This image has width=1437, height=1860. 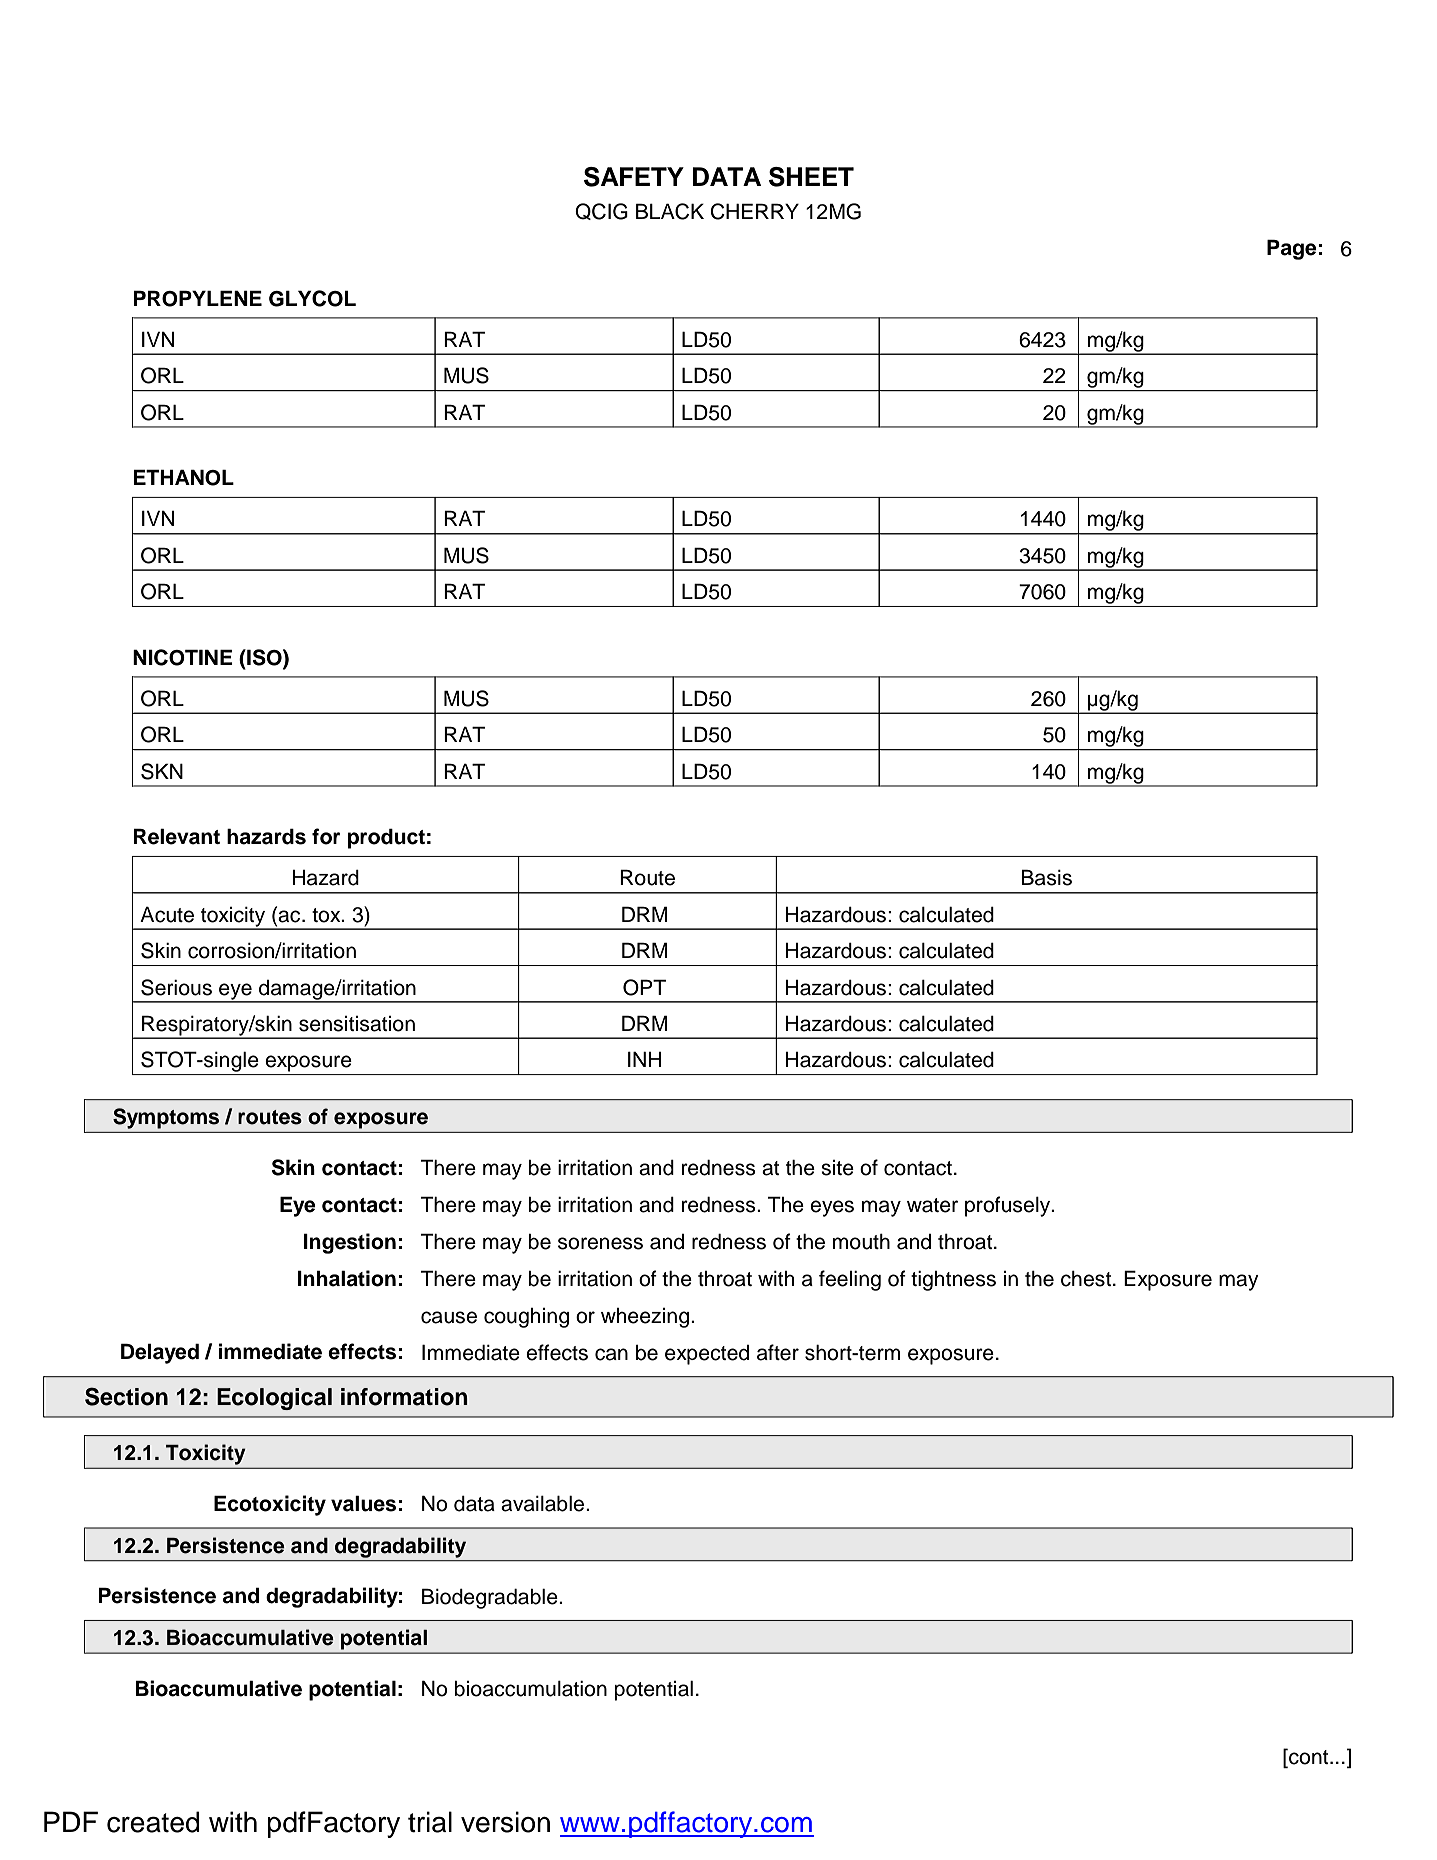 What do you see at coordinates (1292, 249) in the image?
I see `Page` at bounding box center [1292, 249].
